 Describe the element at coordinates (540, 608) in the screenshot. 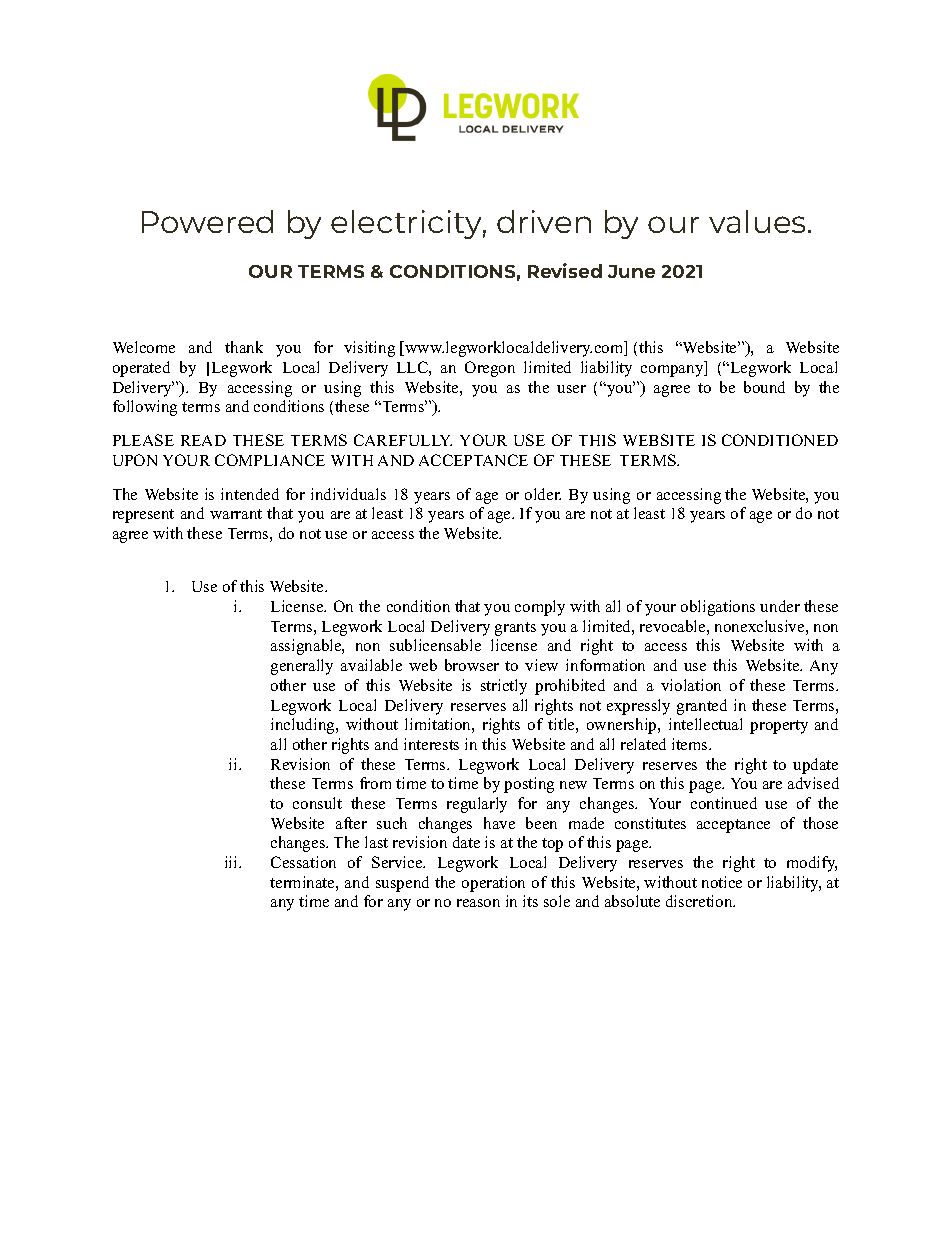

I see `comply` at that location.
